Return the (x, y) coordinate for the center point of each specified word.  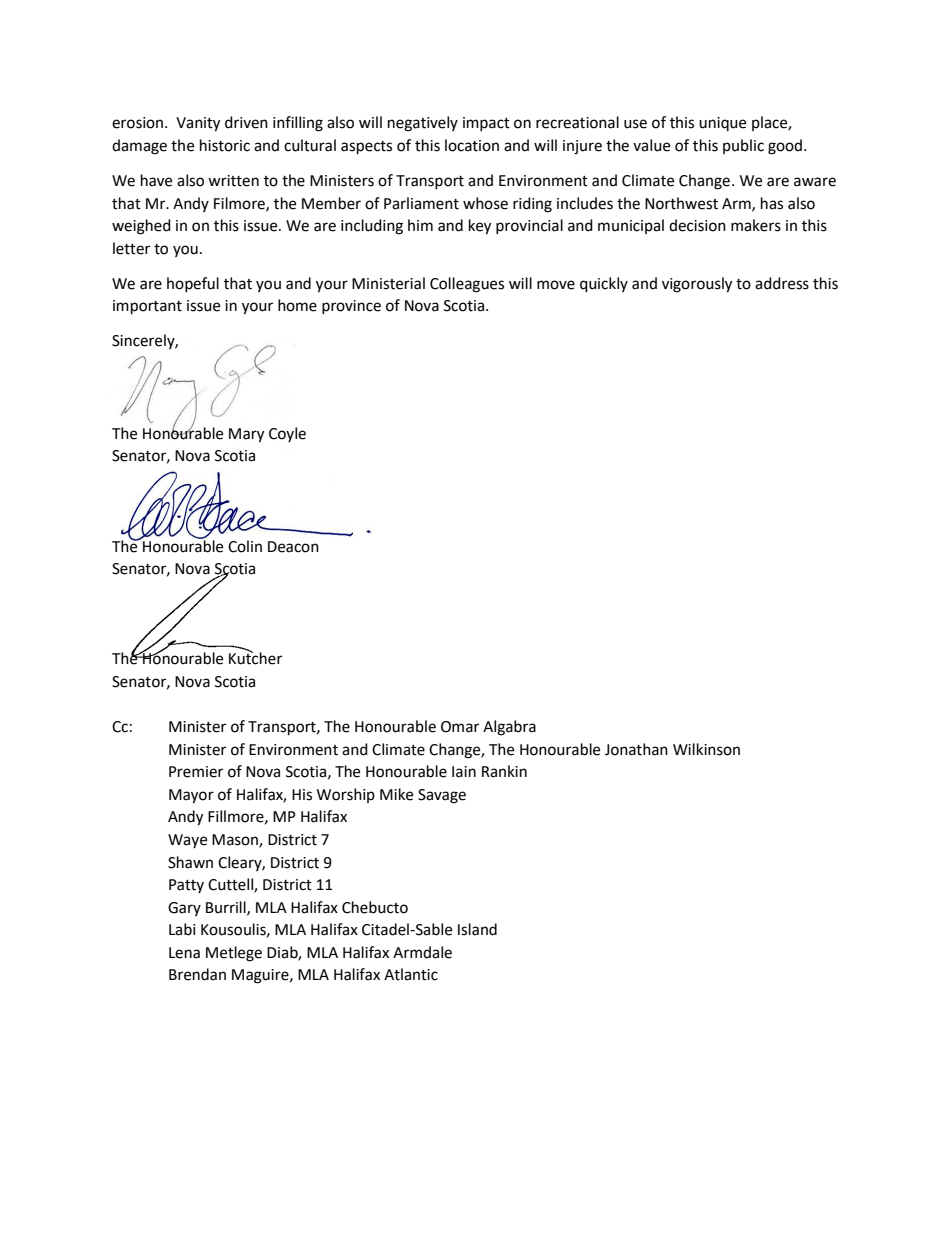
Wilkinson (706, 749)
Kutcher (255, 657)
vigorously (697, 285)
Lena (184, 953)
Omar (460, 727)
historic (225, 145)
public (743, 146)
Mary (246, 435)
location (472, 145)
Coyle (287, 434)
